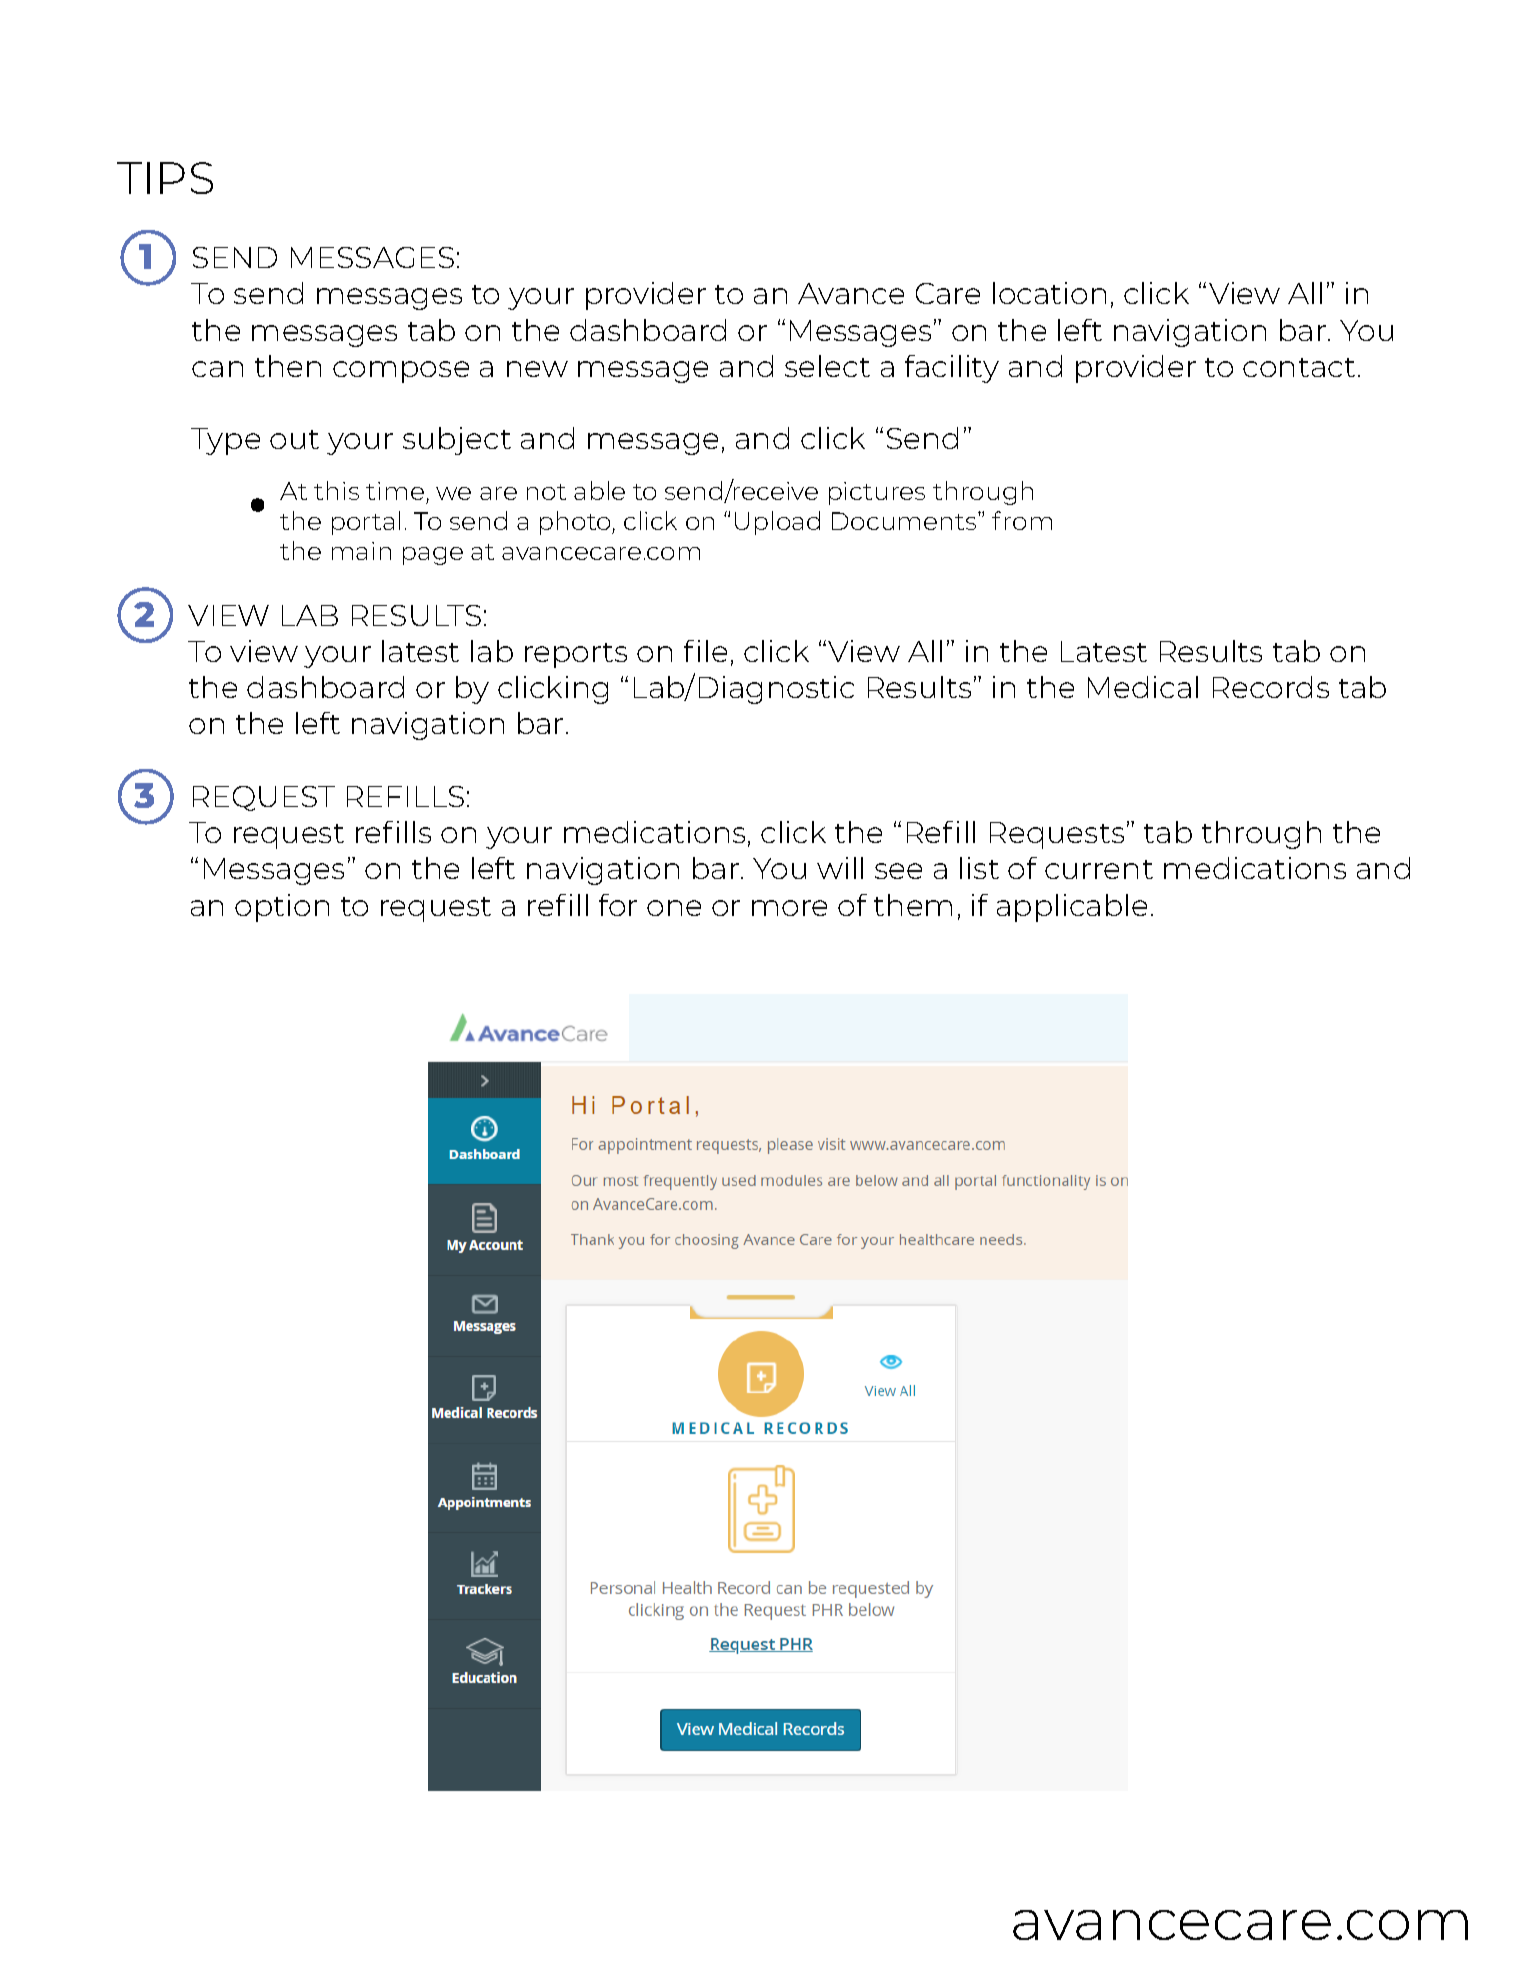  What do you see at coordinates (1049, 293) in the document?
I see `location` at bounding box center [1049, 293].
